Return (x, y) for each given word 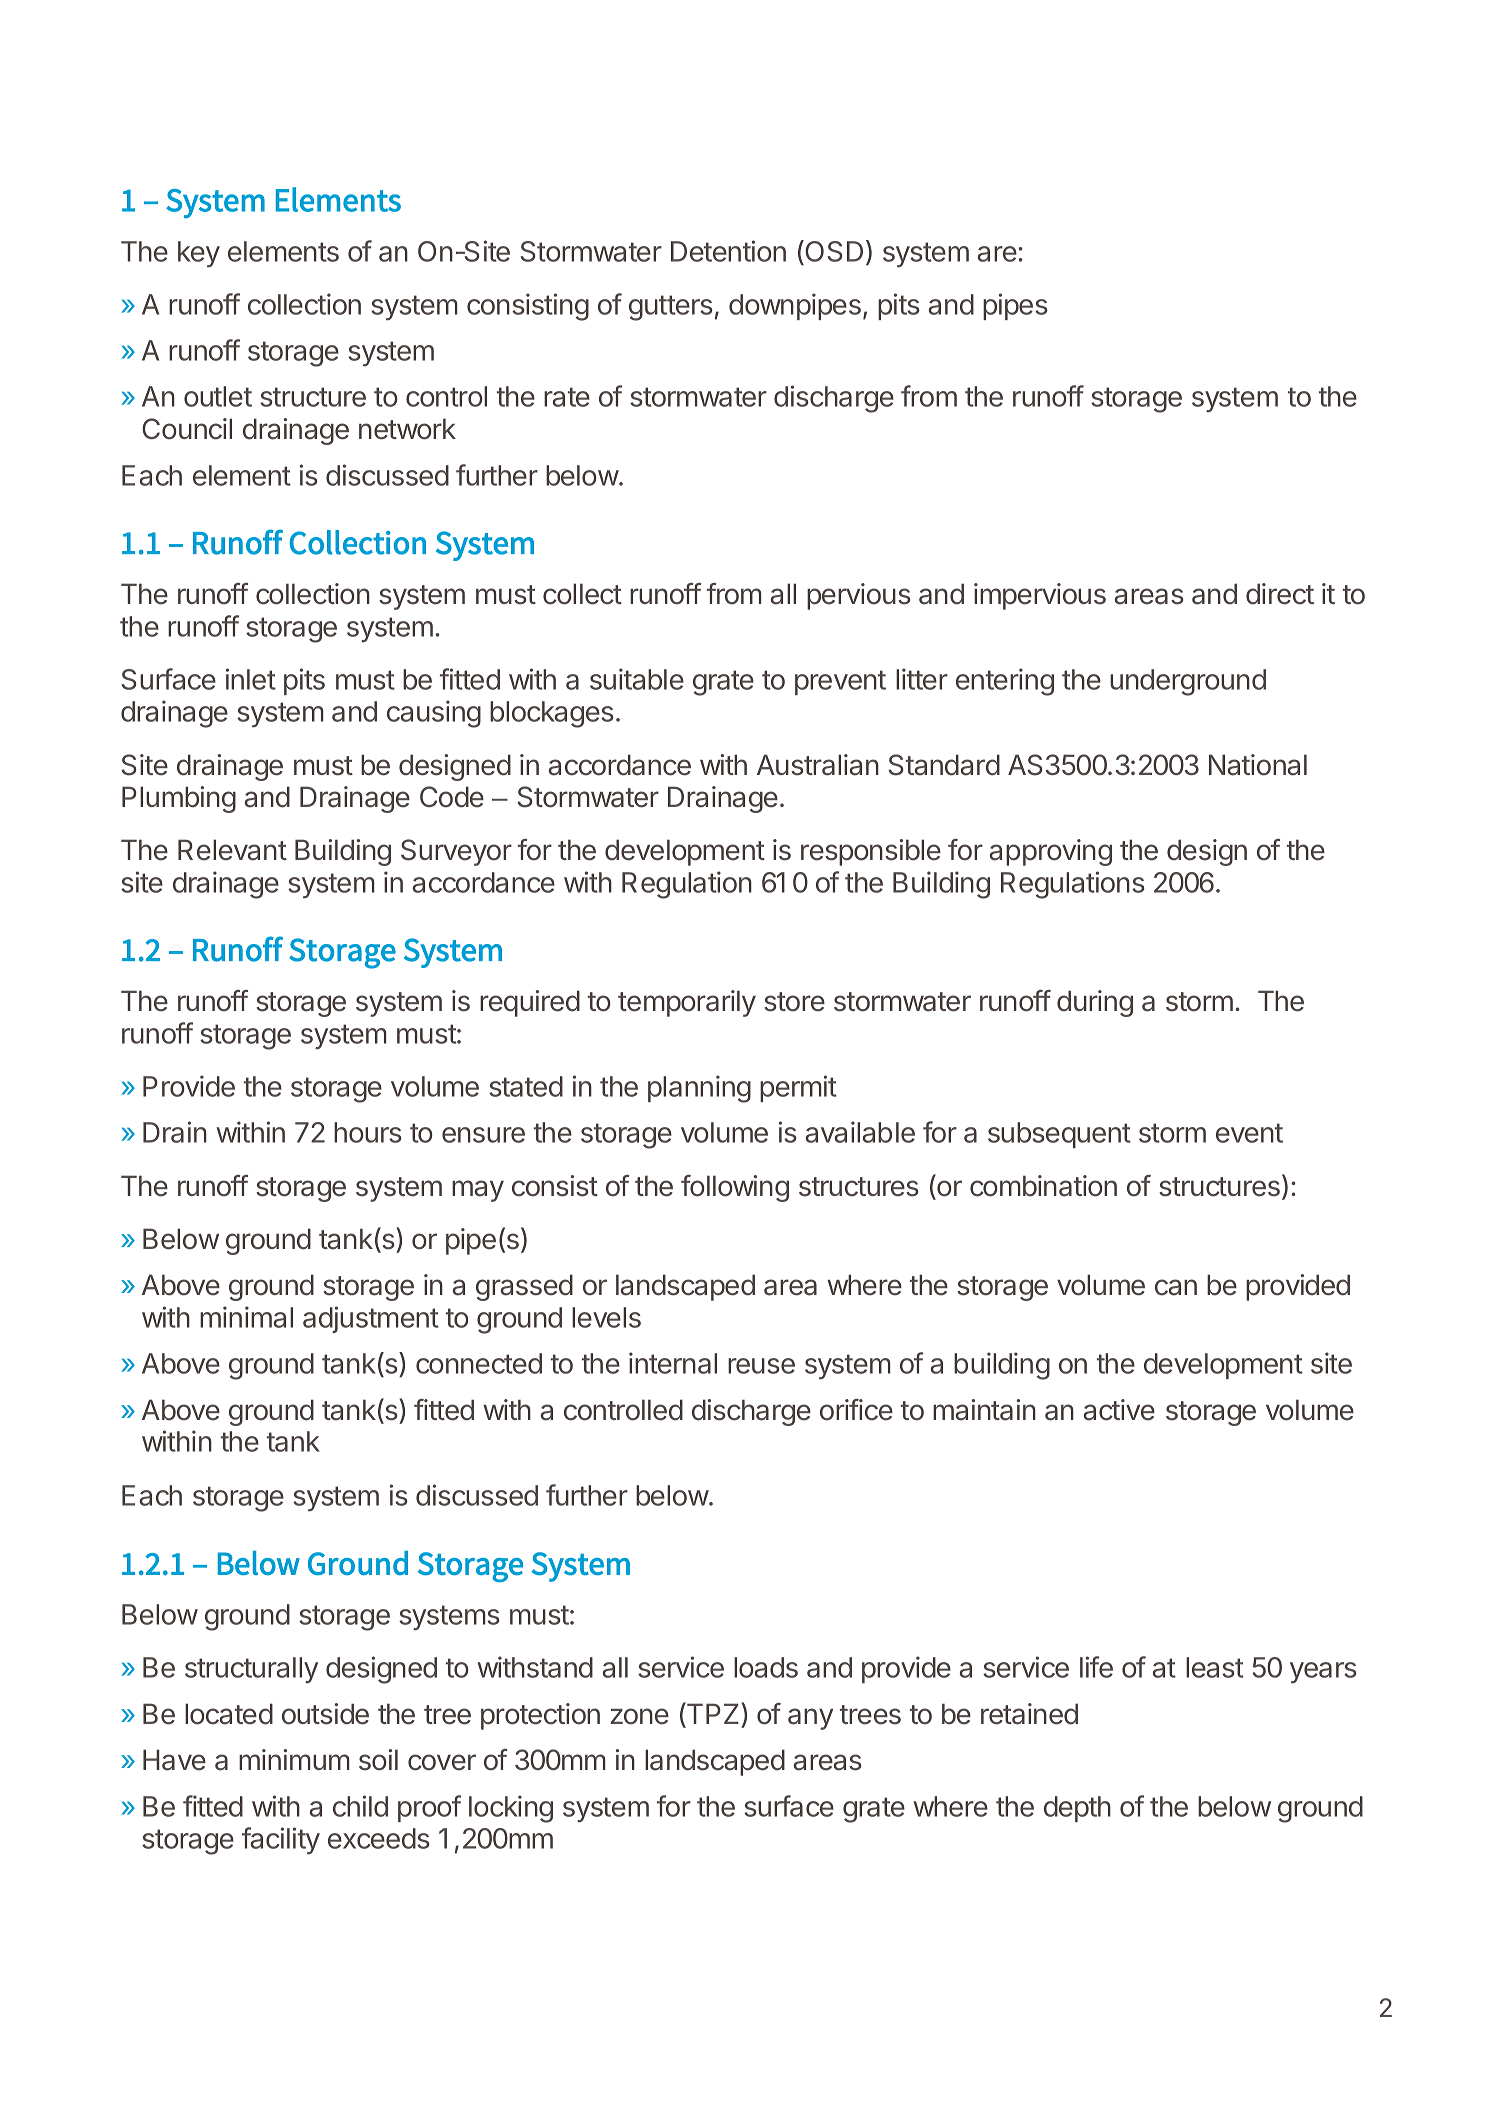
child (360, 1806)
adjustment (371, 1319)
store (794, 1002)
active (1119, 1410)
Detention (728, 251)
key (199, 254)
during (1095, 1003)
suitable (637, 679)
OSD (833, 252)
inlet (251, 679)
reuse (761, 1366)
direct (1280, 594)
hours (368, 1132)
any (810, 1719)
